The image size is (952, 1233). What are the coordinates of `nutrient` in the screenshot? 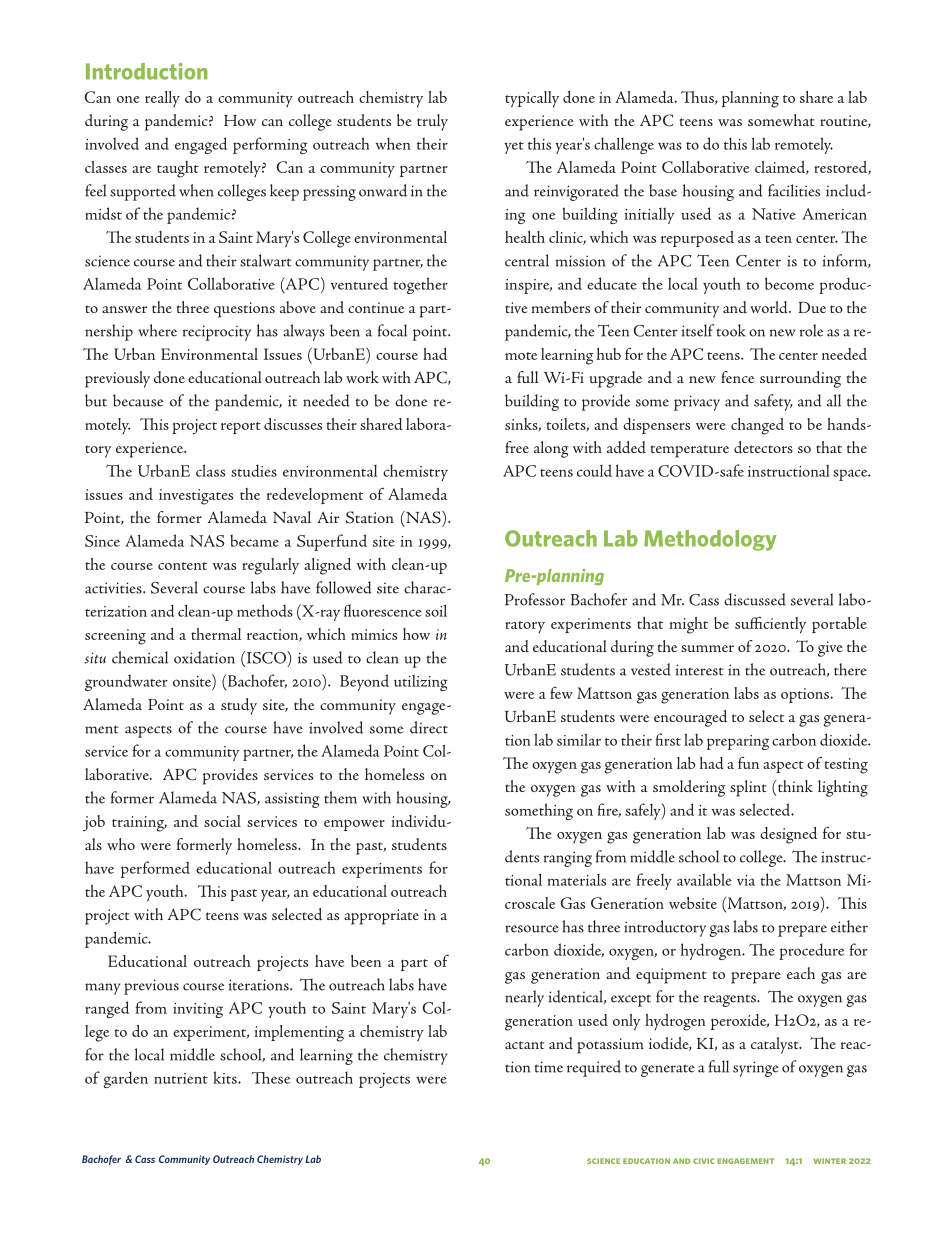 It's located at (181, 1078).
